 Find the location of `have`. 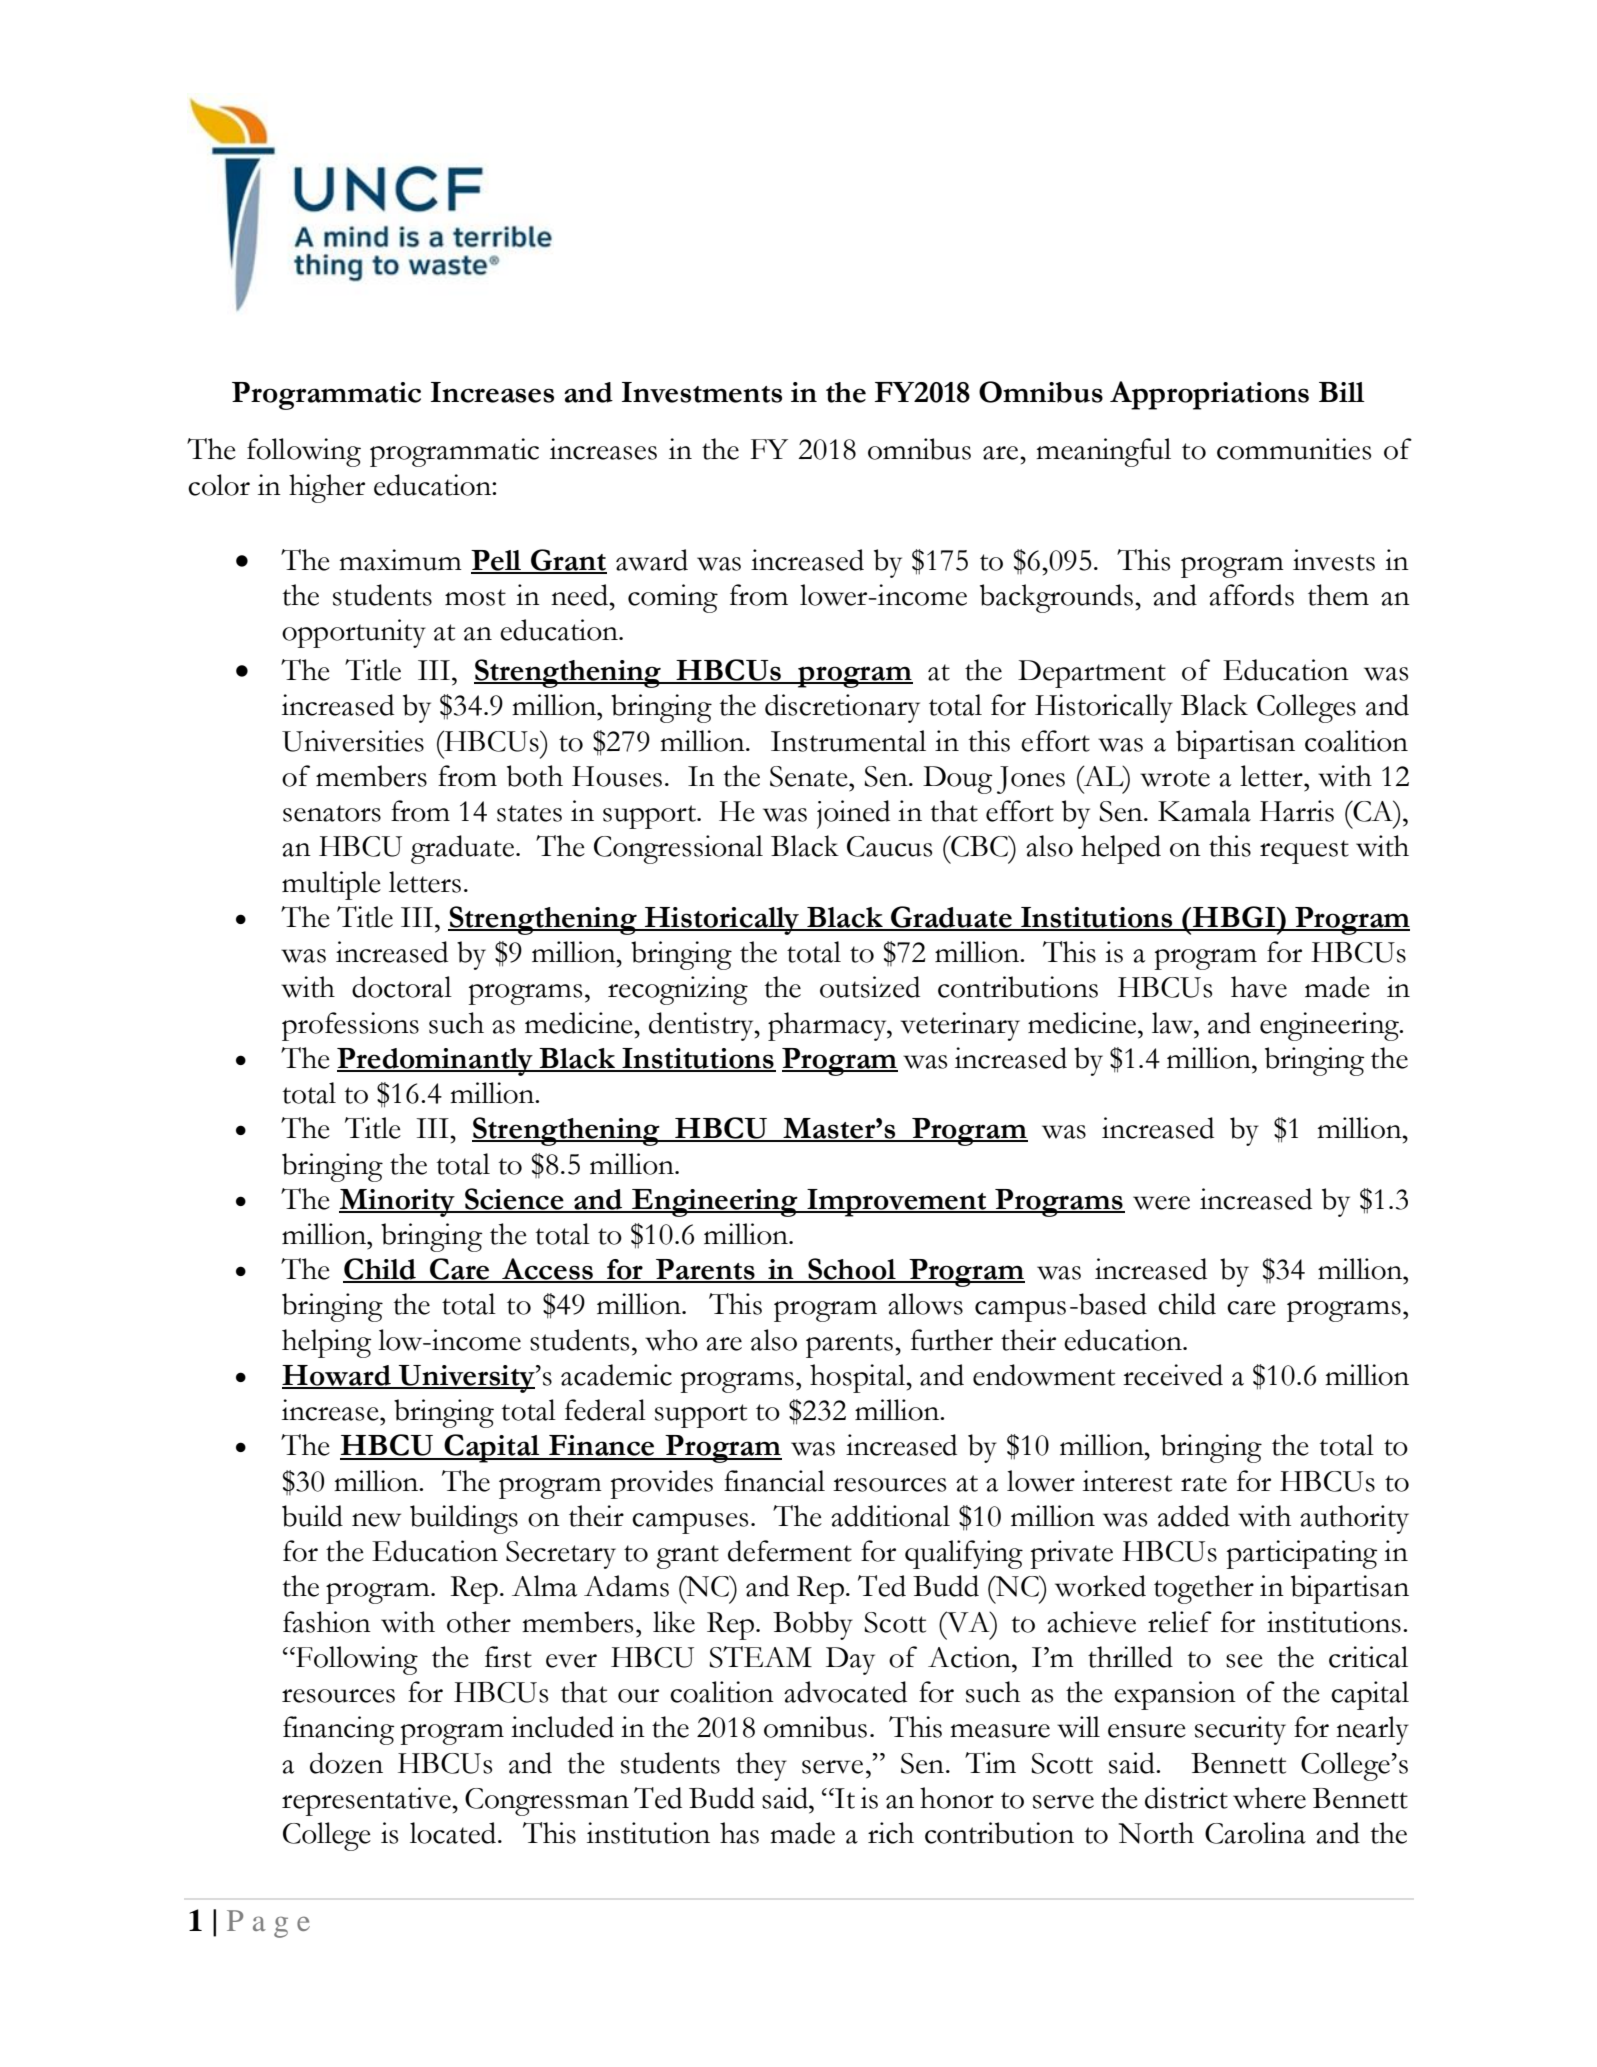

have is located at coordinates (1259, 987).
